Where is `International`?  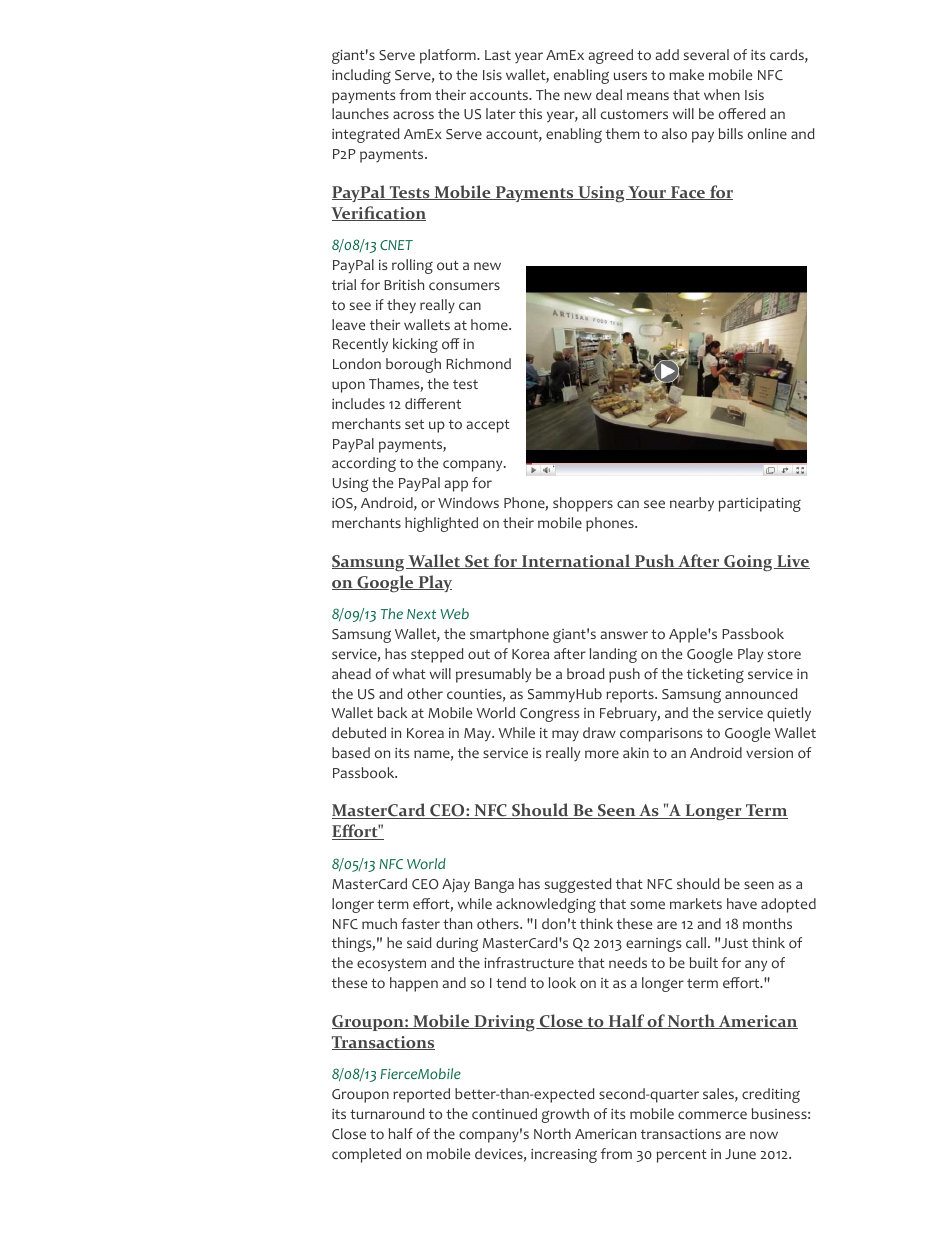
International is located at coordinates (576, 561).
